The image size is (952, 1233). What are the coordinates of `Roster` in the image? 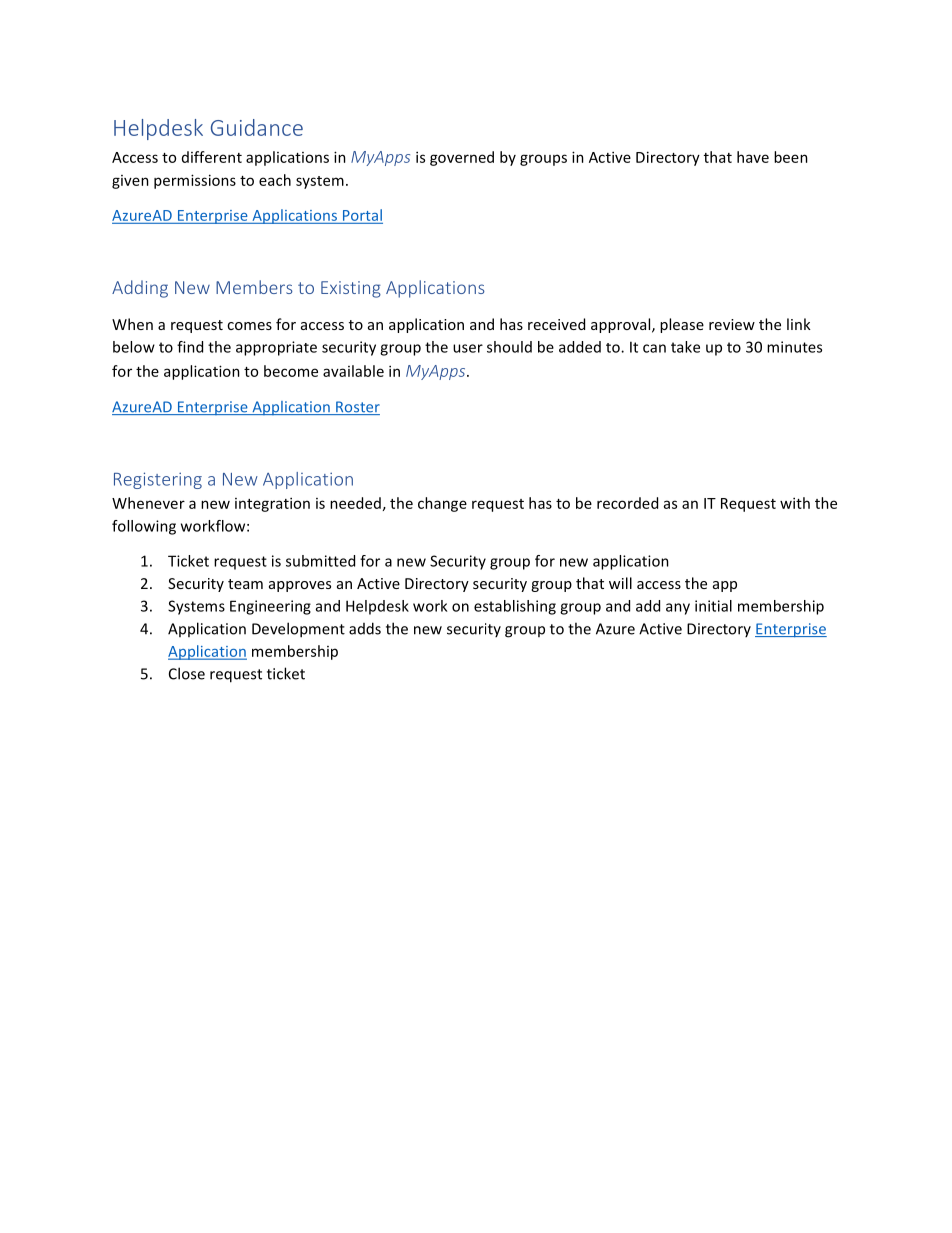 It's located at (357, 408).
